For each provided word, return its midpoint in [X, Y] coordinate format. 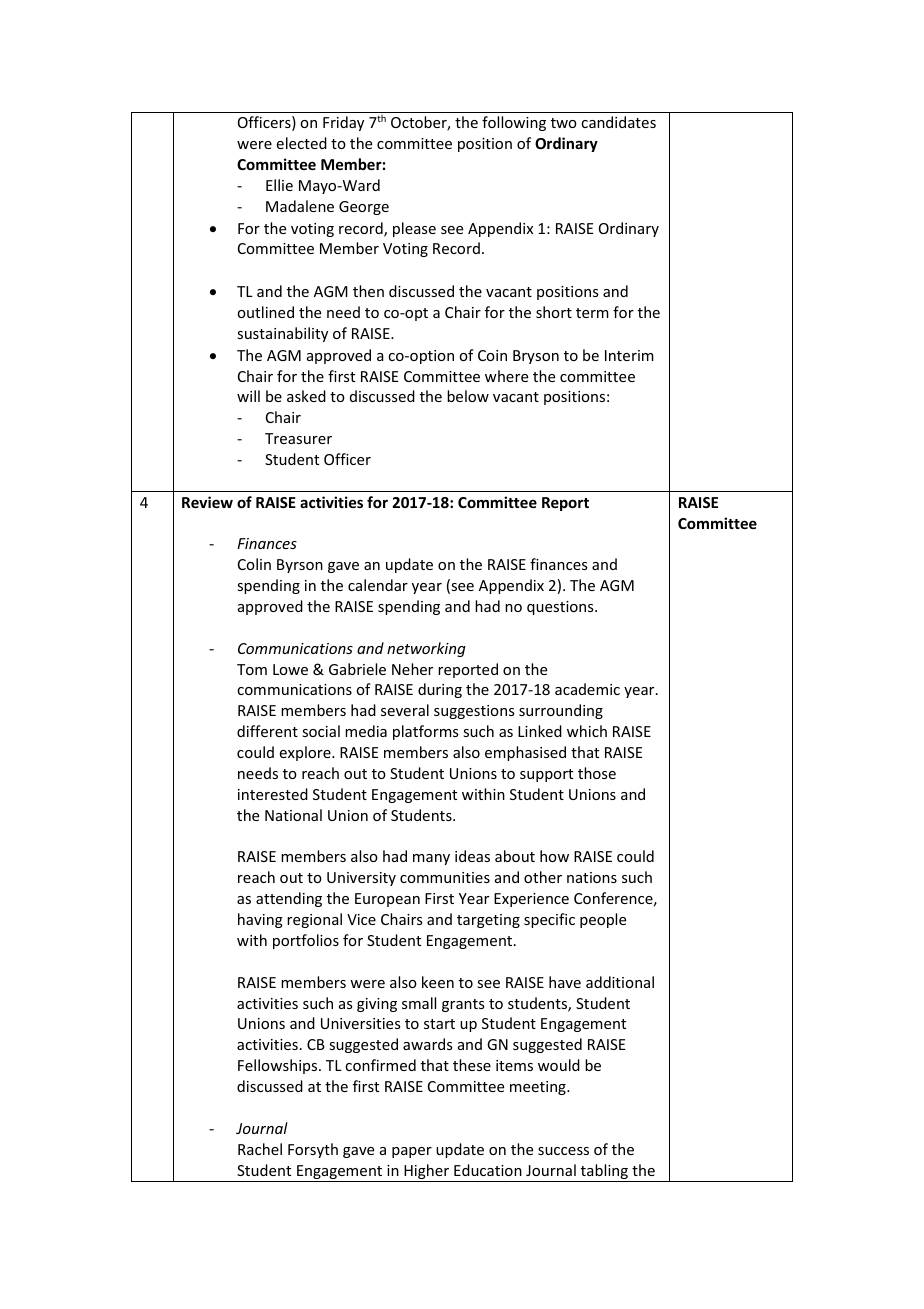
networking [426, 649]
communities [445, 877]
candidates [618, 122]
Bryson [536, 357]
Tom [252, 669]
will [248, 396]
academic [587, 689]
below [468, 396]
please [414, 229]
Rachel [260, 1149]
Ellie [279, 185]
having [260, 920]
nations [592, 877]
